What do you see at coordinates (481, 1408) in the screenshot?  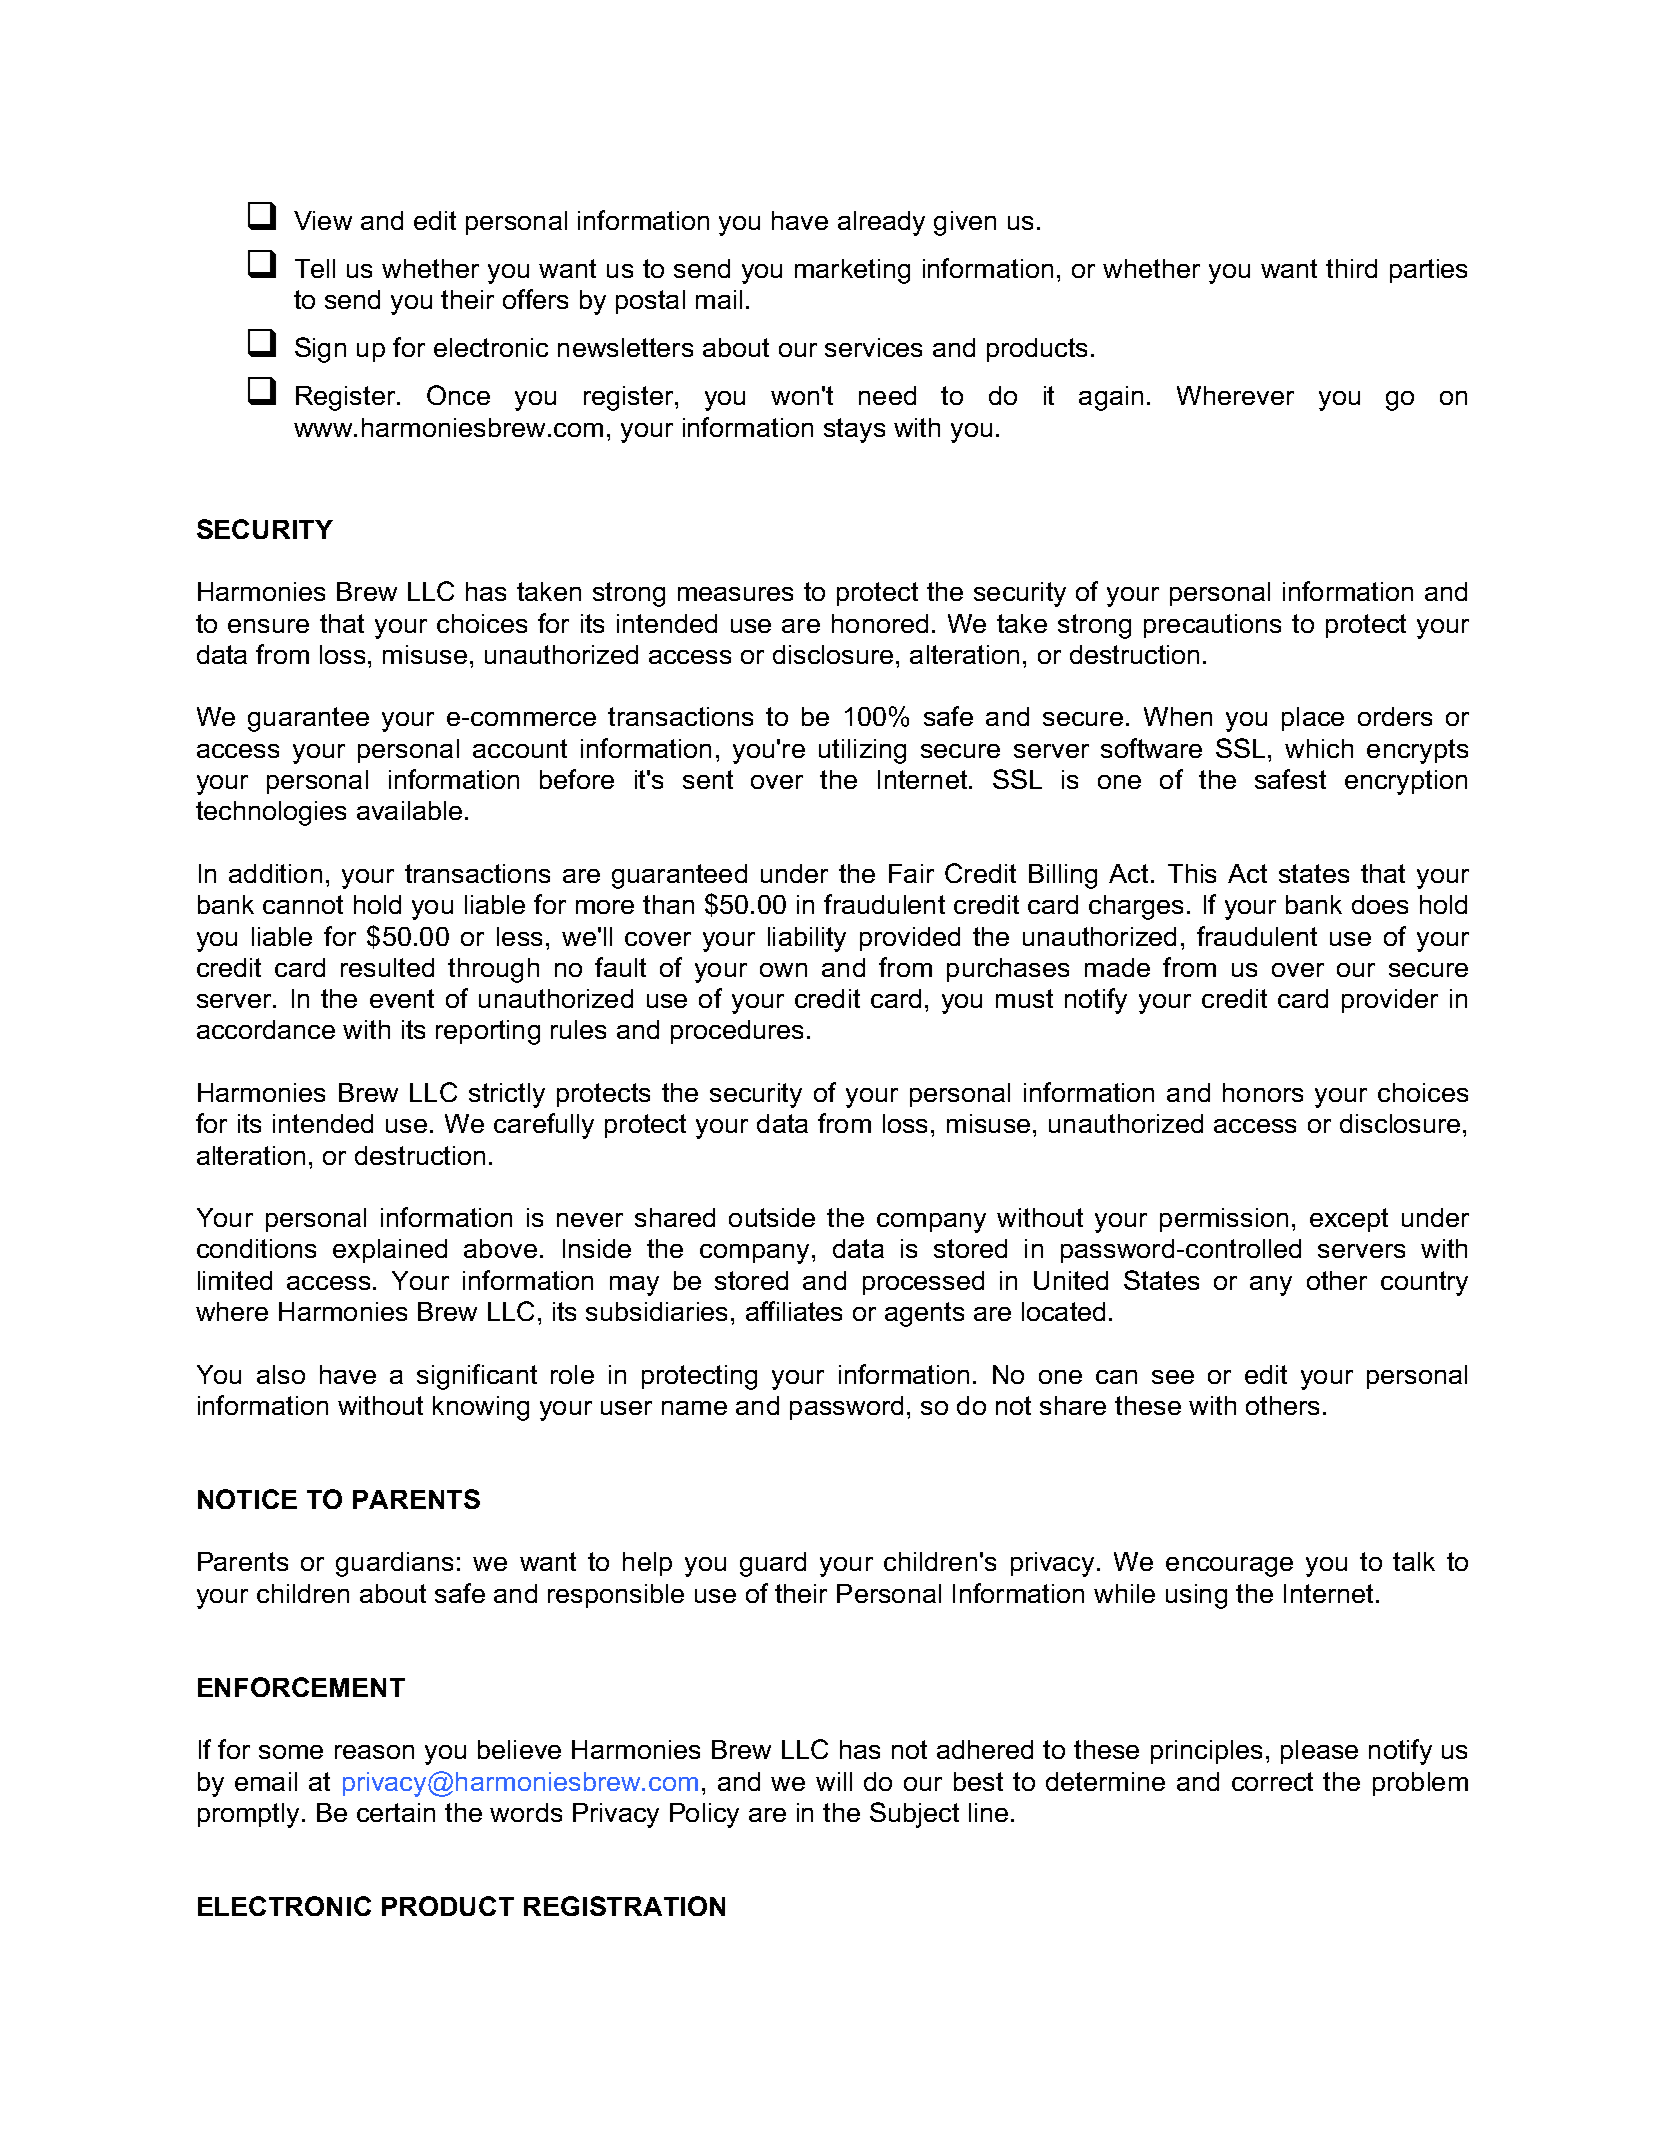 I see `knowing` at bounding box center [481, 1408].
